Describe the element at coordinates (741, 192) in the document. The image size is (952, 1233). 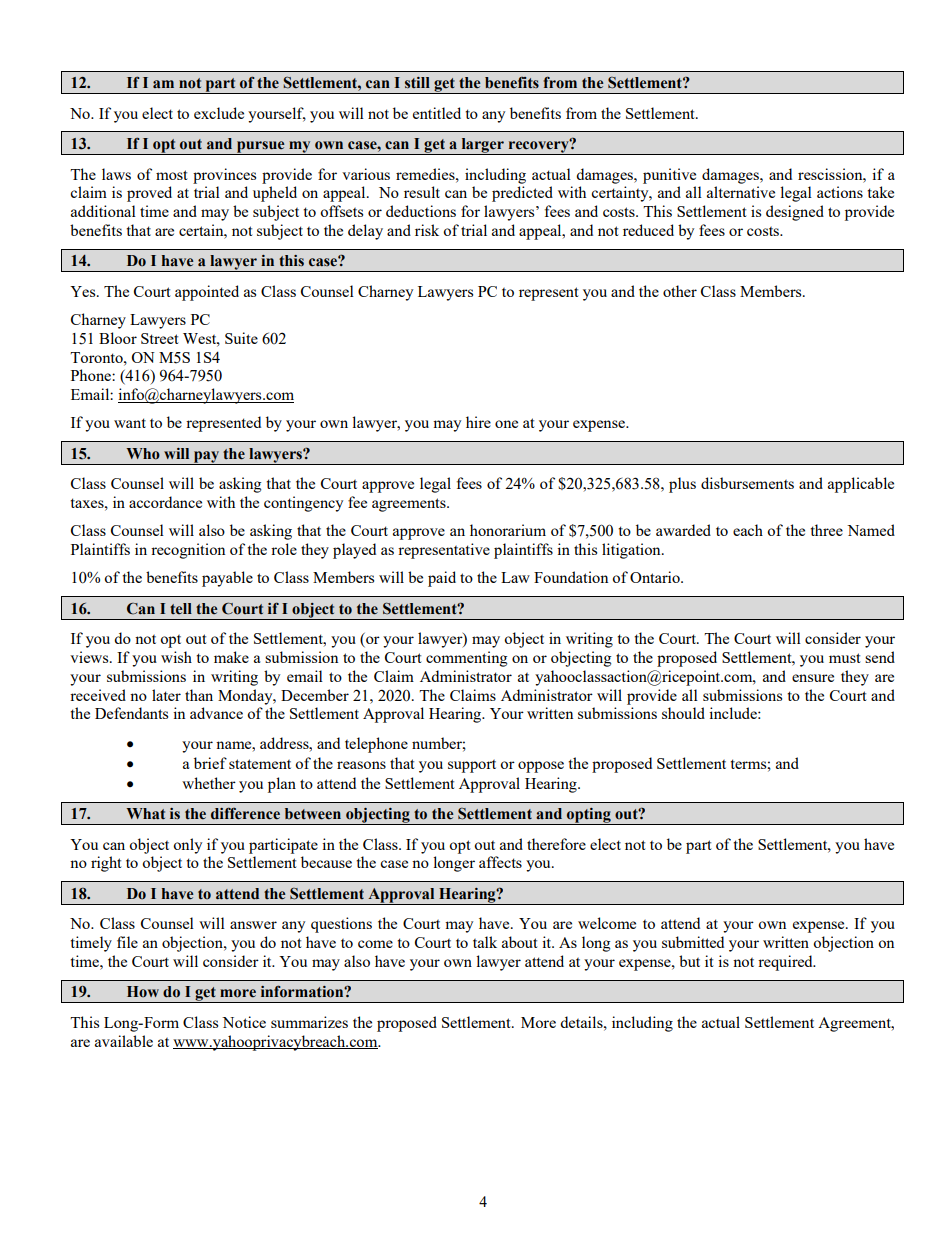
I see `alternative` at that location.
